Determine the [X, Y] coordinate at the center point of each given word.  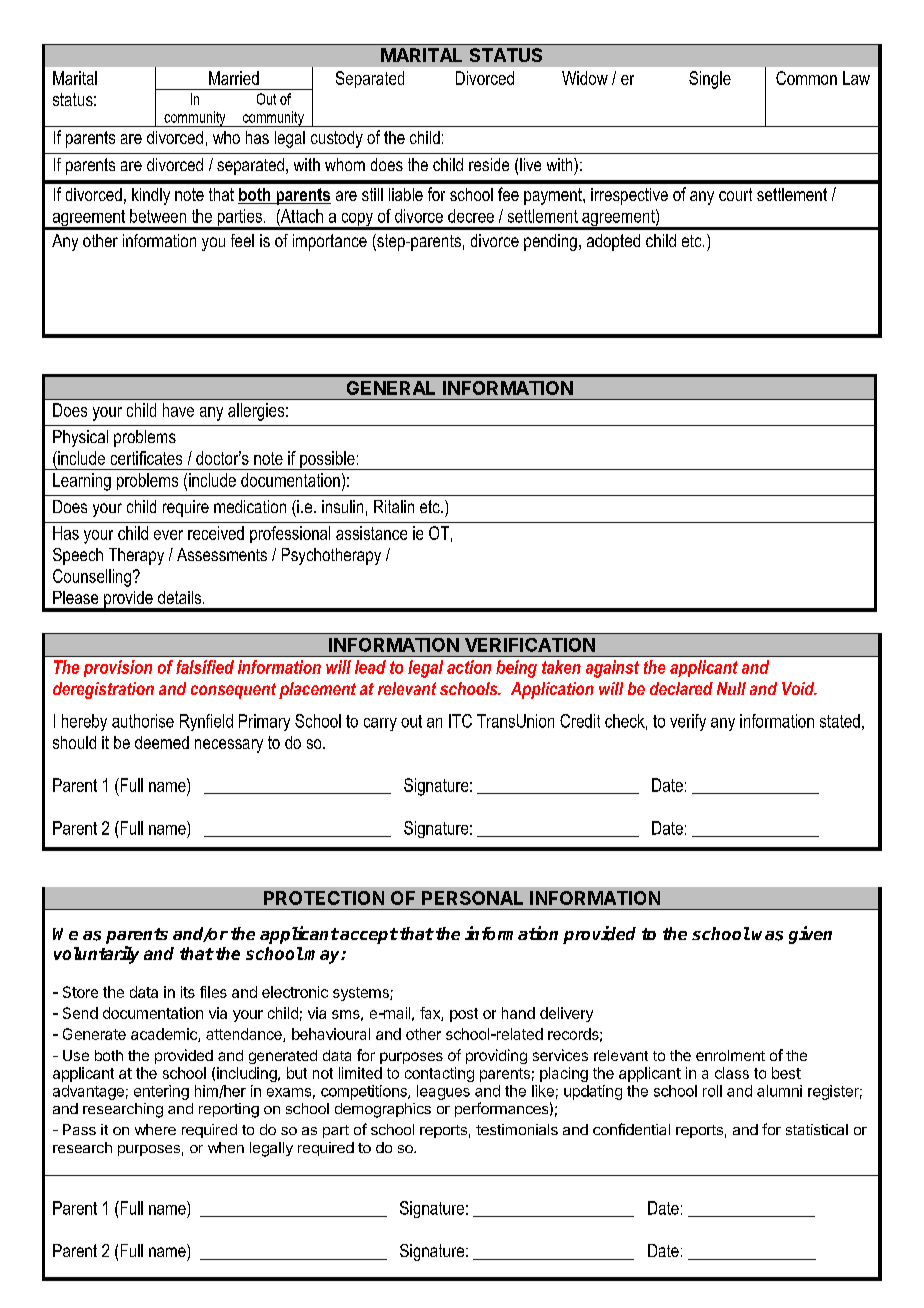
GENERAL [391, 388]
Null [731, 688]
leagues [443, 1092]
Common [806, 78]
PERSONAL [472, 898]
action [469, 667]
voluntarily [96, 955]
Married [234, 78]
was [767, 936]
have [178, 410]
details [179, 597]
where [155, 1129]
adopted [613, 242]
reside [489, 164]
